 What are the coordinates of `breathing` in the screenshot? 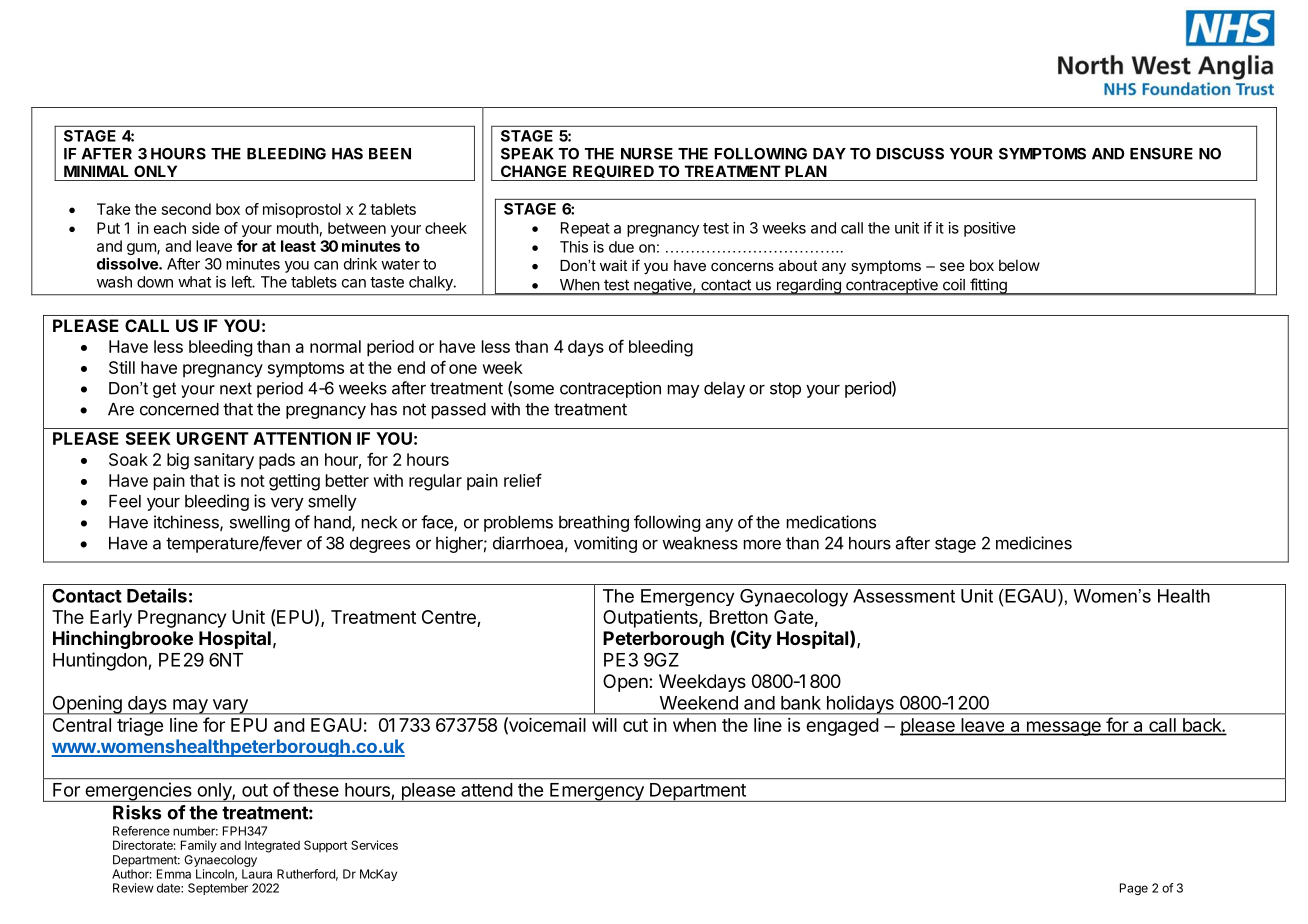 It's located at (594, 523).
